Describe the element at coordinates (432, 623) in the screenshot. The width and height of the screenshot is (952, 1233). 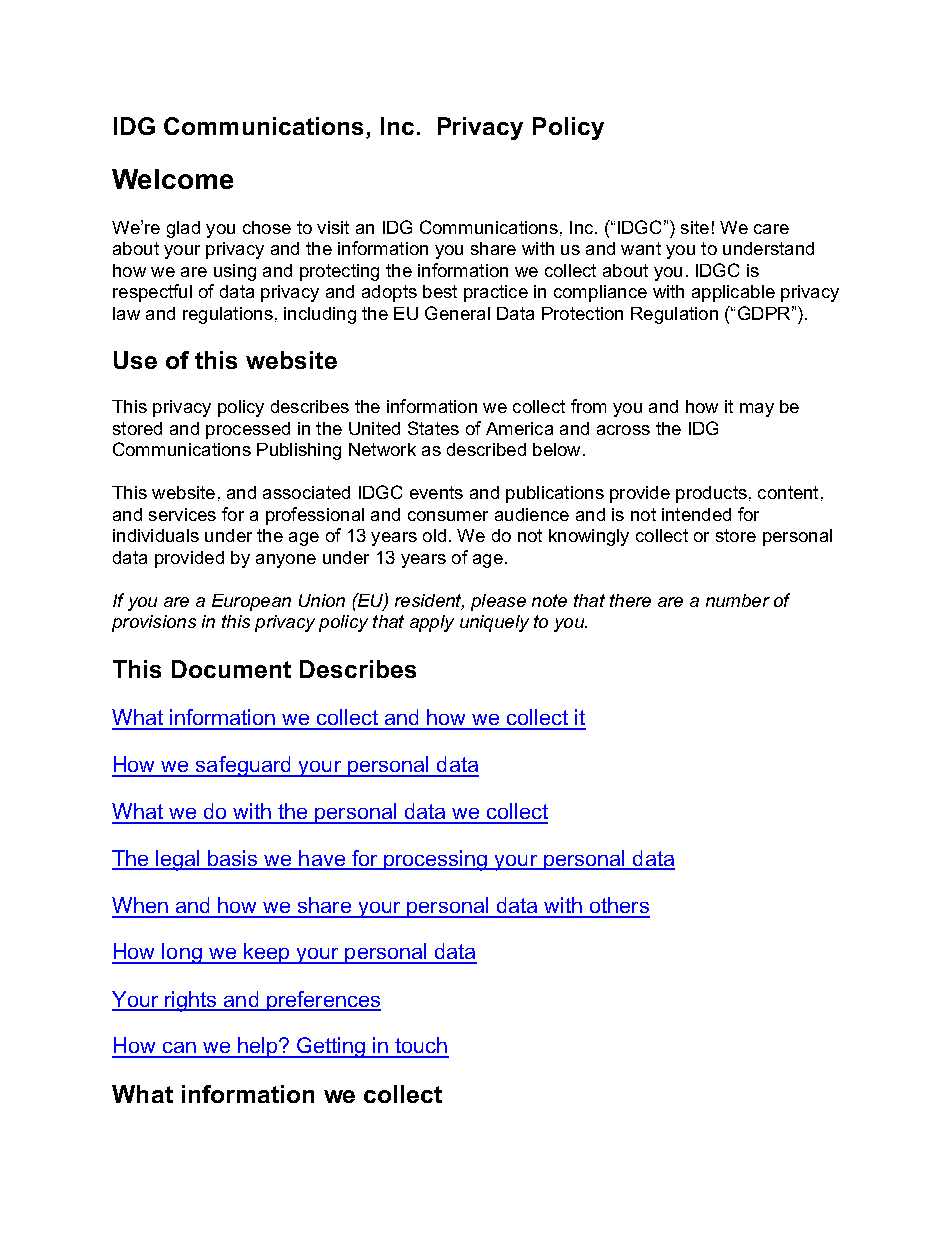
I see `apply` at that location.
